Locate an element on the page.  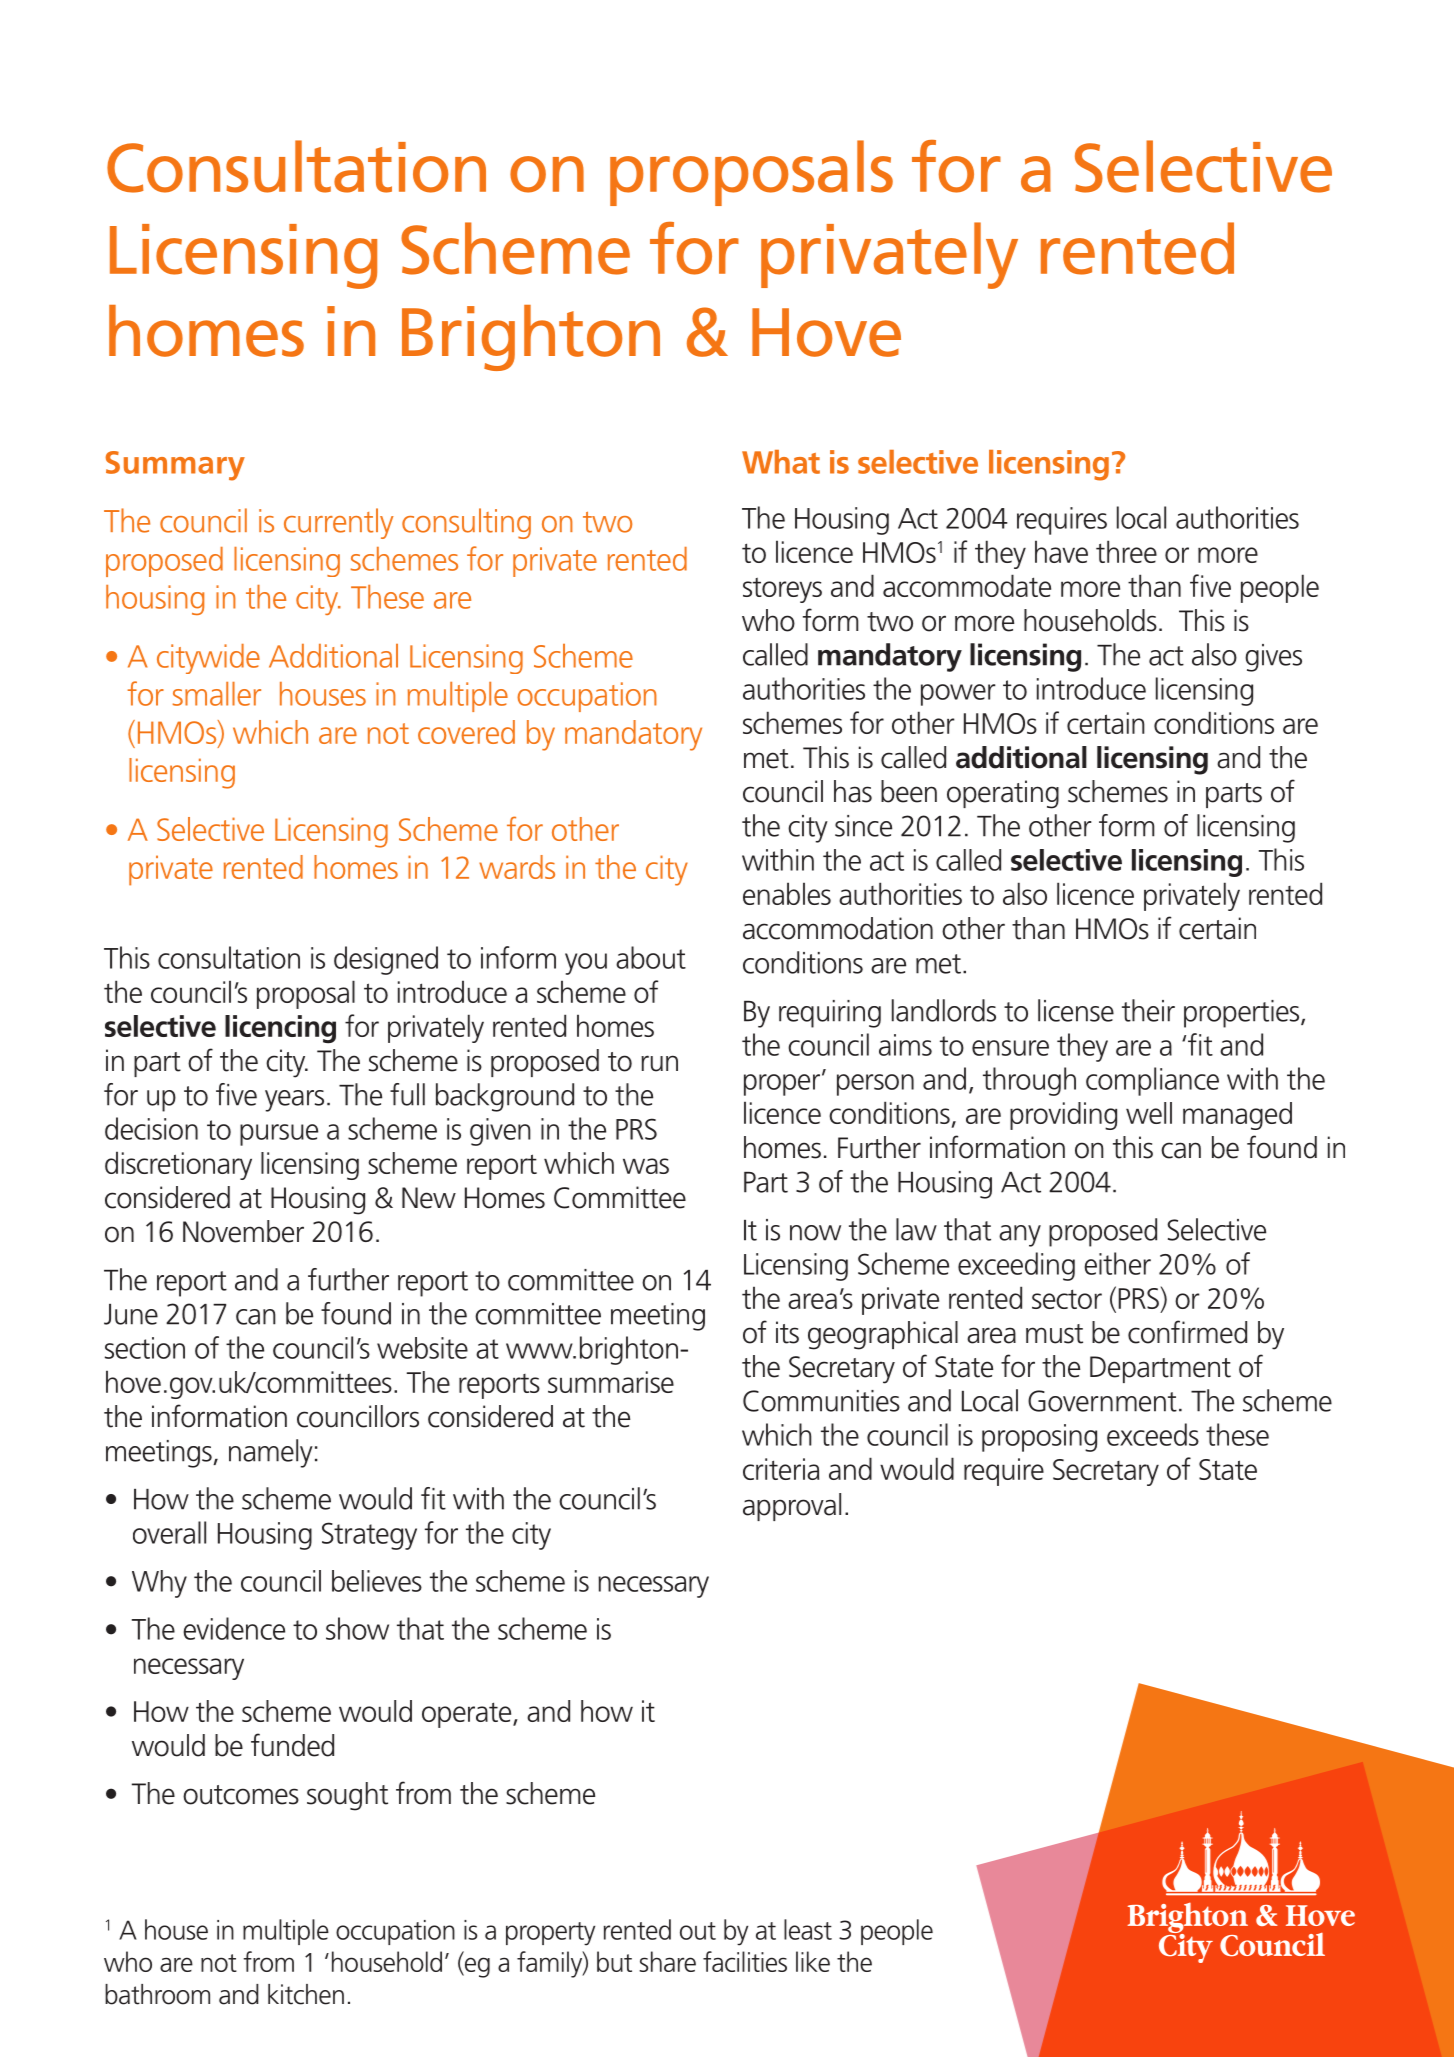
currently is located at coordinates (338, 523).
